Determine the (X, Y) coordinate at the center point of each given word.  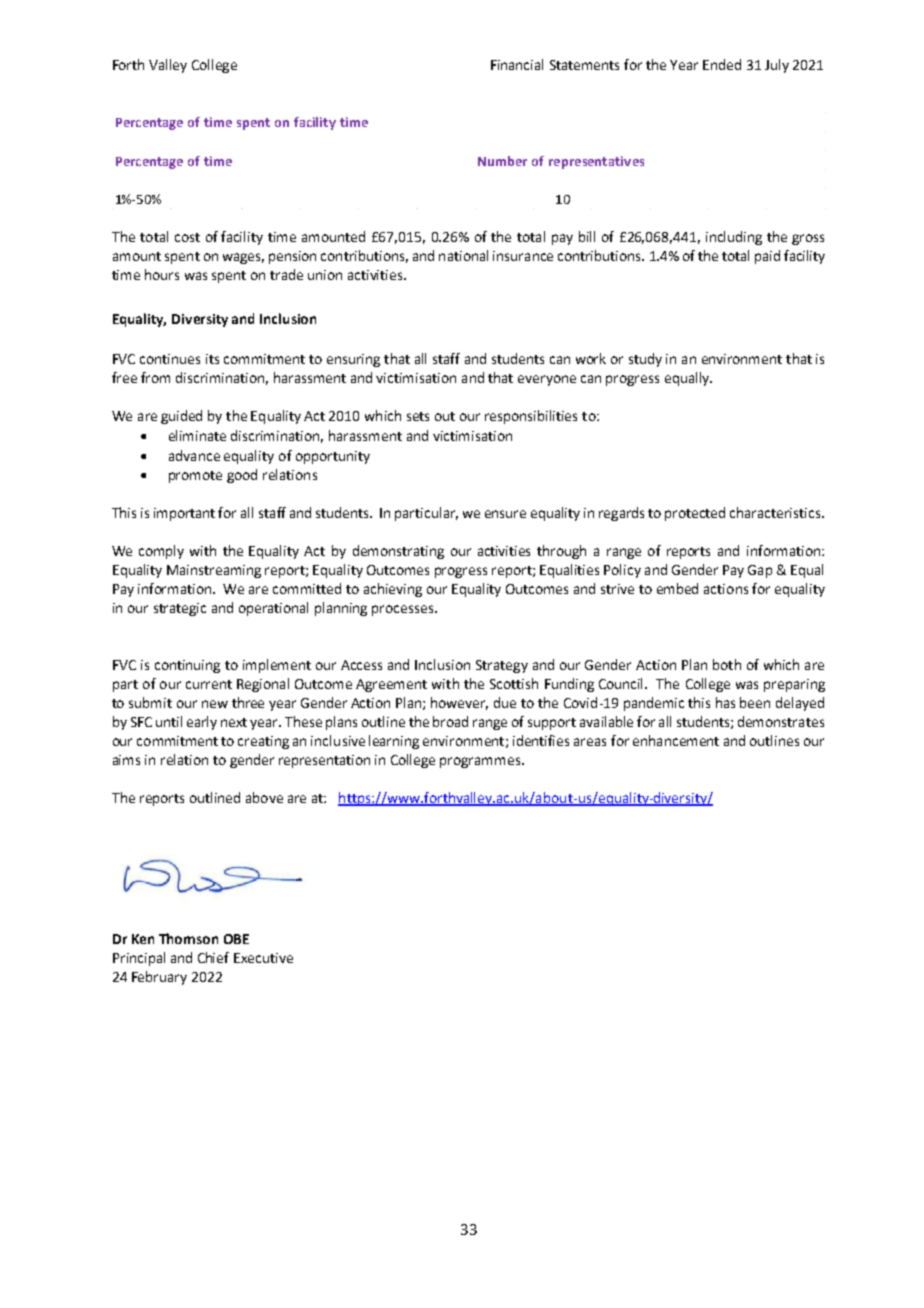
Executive (263, 958)
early (202, 723)
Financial (517, 64)
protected (695, 514)
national (463, 255)
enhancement (676, 740)
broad (450, 721)
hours (162, 274)
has (725, 702)
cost (187, 237)
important (184, 514)
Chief (213, 957)
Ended (722, 64)
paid (767, 257)
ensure (505, 514)
